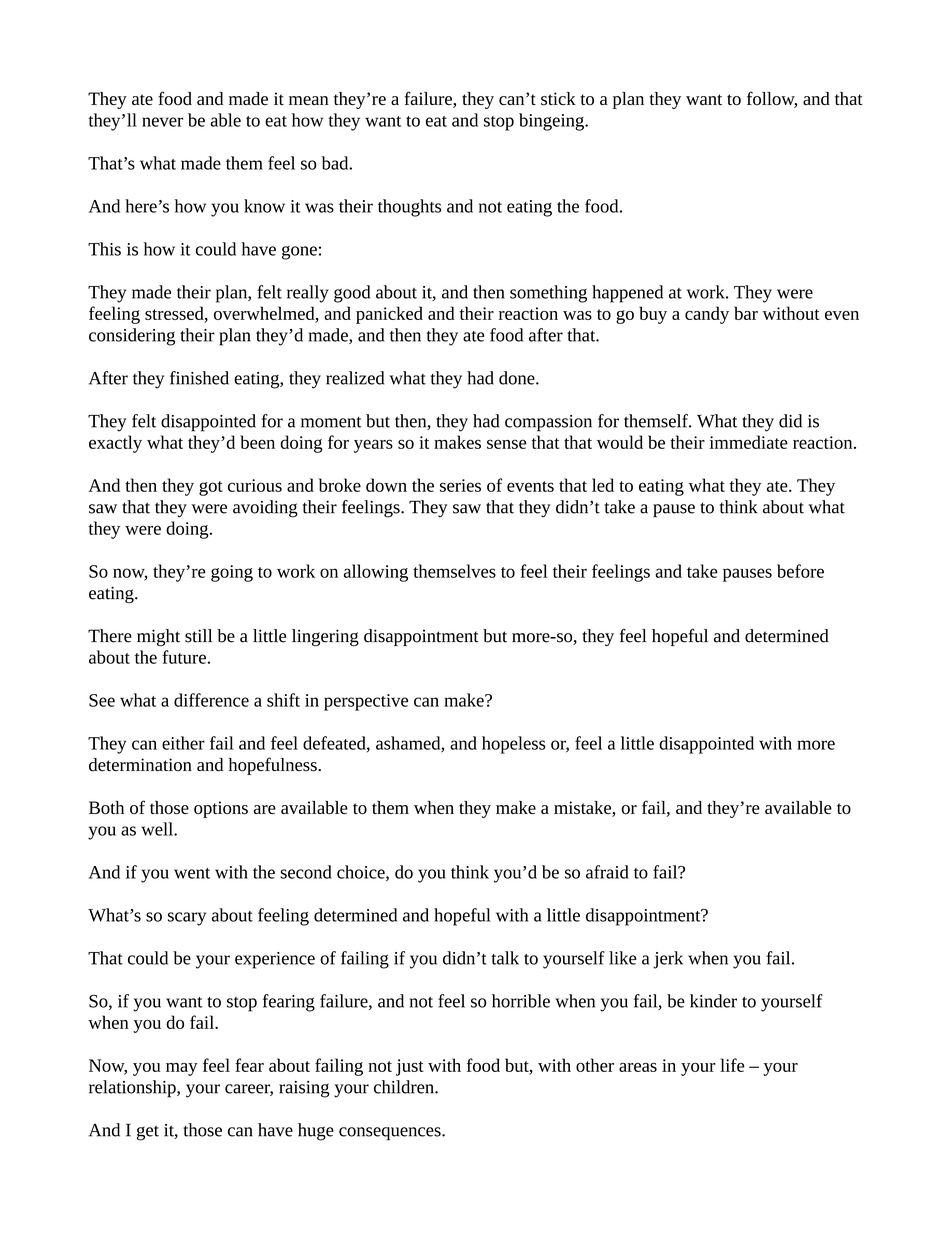 The width and height of the screenshot is (952, 1233). Describe the element at coordinates (162, 122) in the screenshot. I see `never` at that location.
